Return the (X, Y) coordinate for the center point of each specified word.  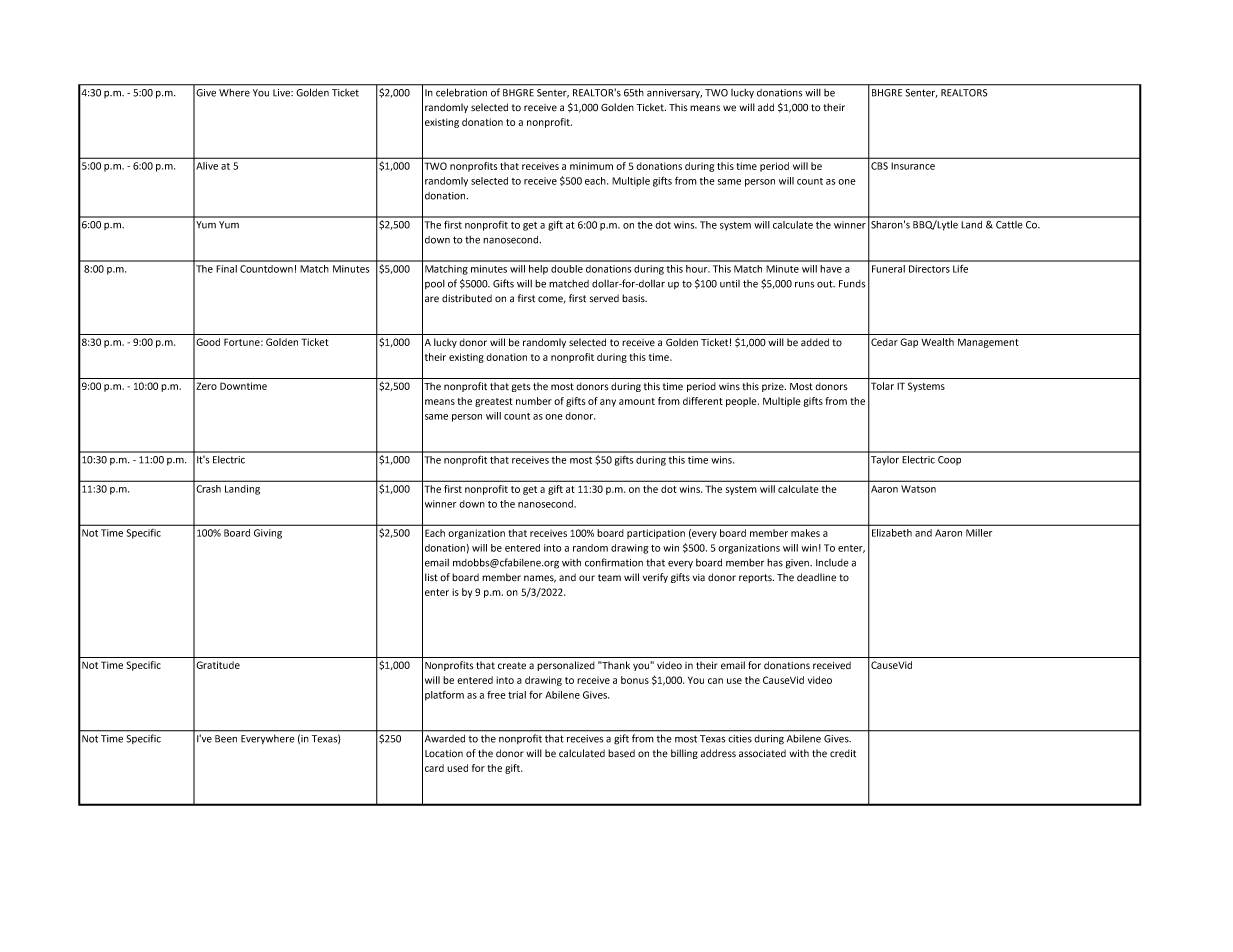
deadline (816, 577)
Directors (929, 269)
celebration (461, 93)
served (604, 298)
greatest (494, 402)
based (621, 753)
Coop (949, 460)
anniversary (674, 93)
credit (843, 753)
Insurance (913, 166)
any (608, 403)
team (609, 578)
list (431, 577)
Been (226, 739)
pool (435, 284)
